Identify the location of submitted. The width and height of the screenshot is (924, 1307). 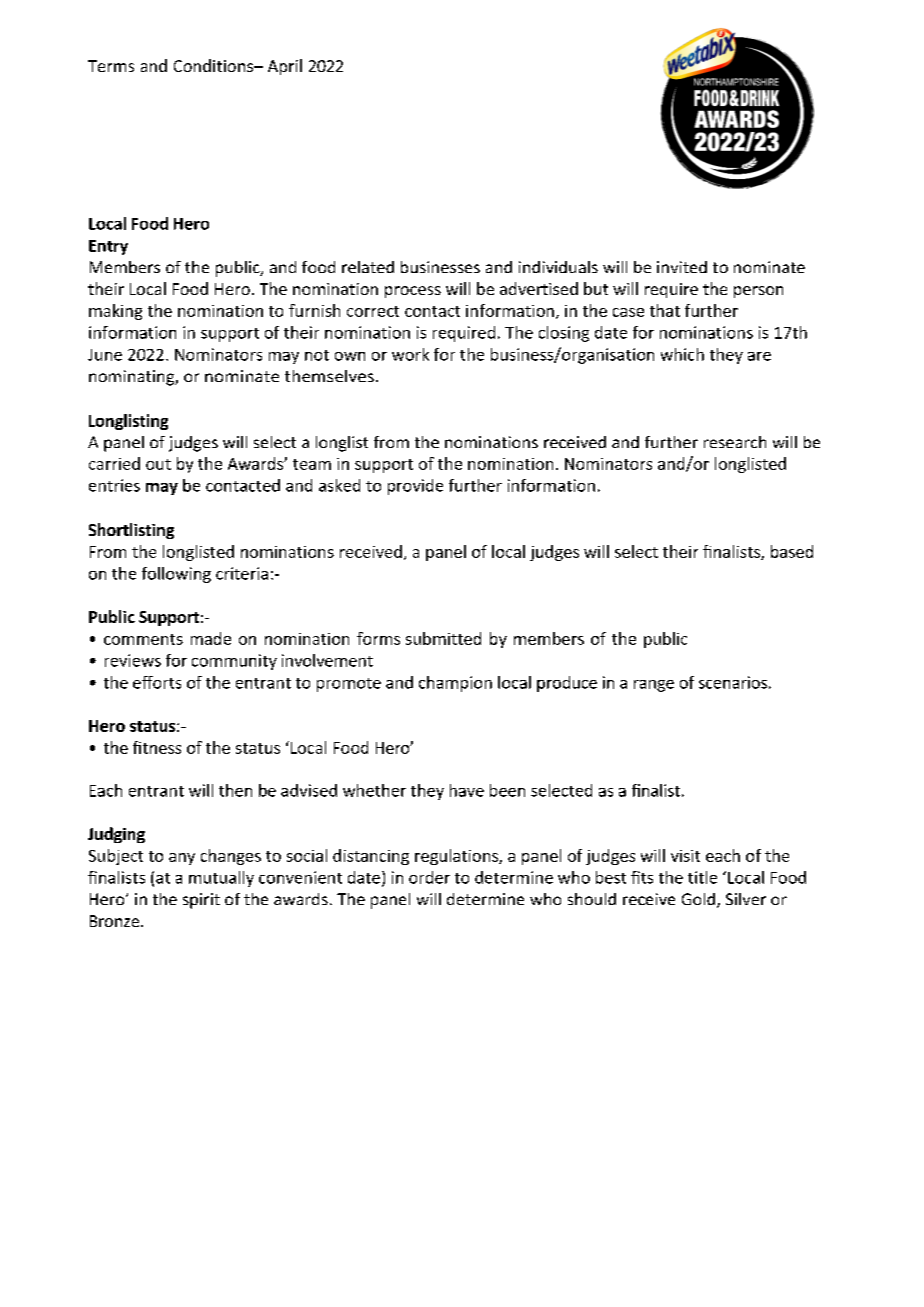
(443, 638).
